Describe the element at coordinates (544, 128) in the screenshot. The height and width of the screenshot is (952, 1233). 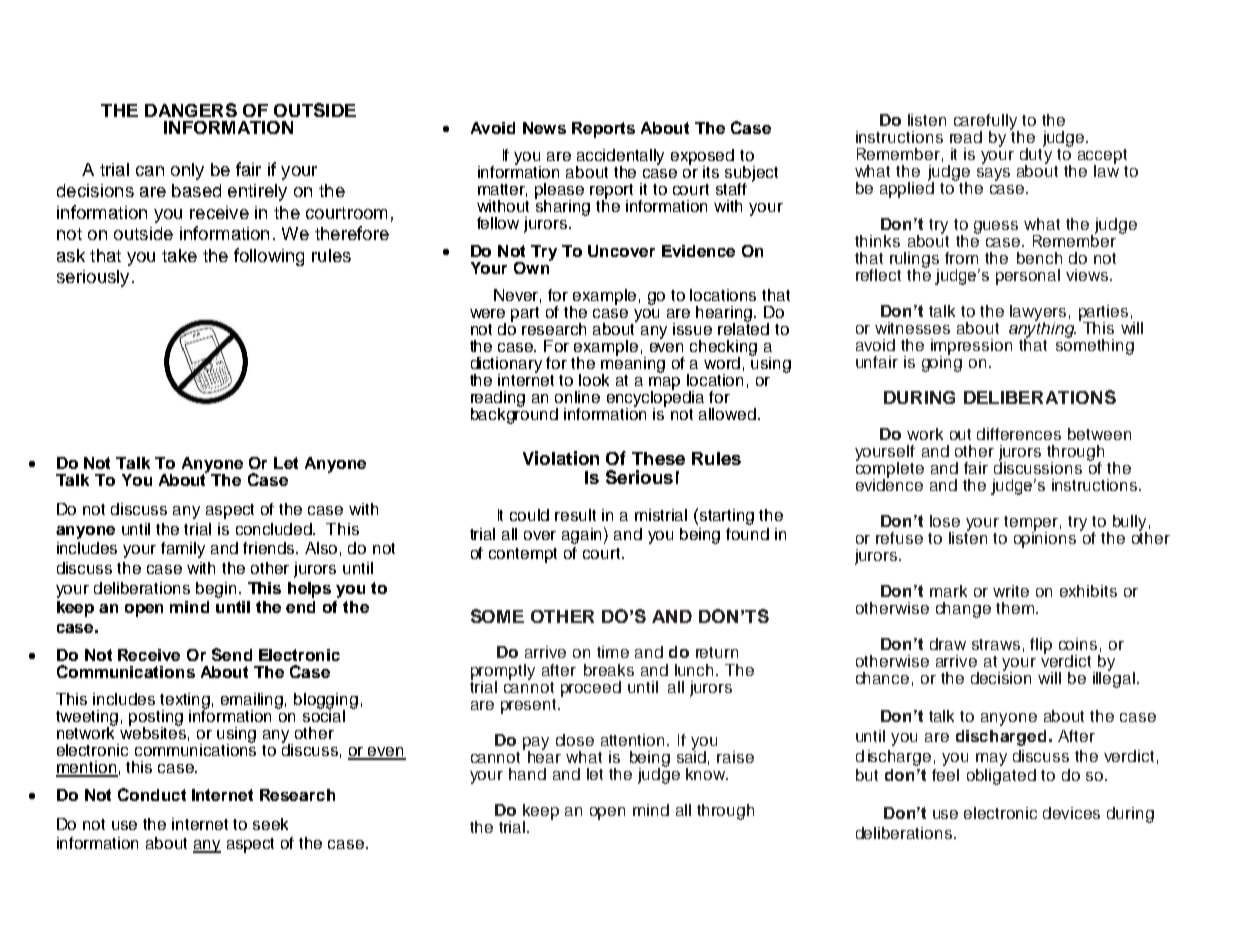
I see `News` at that location.
